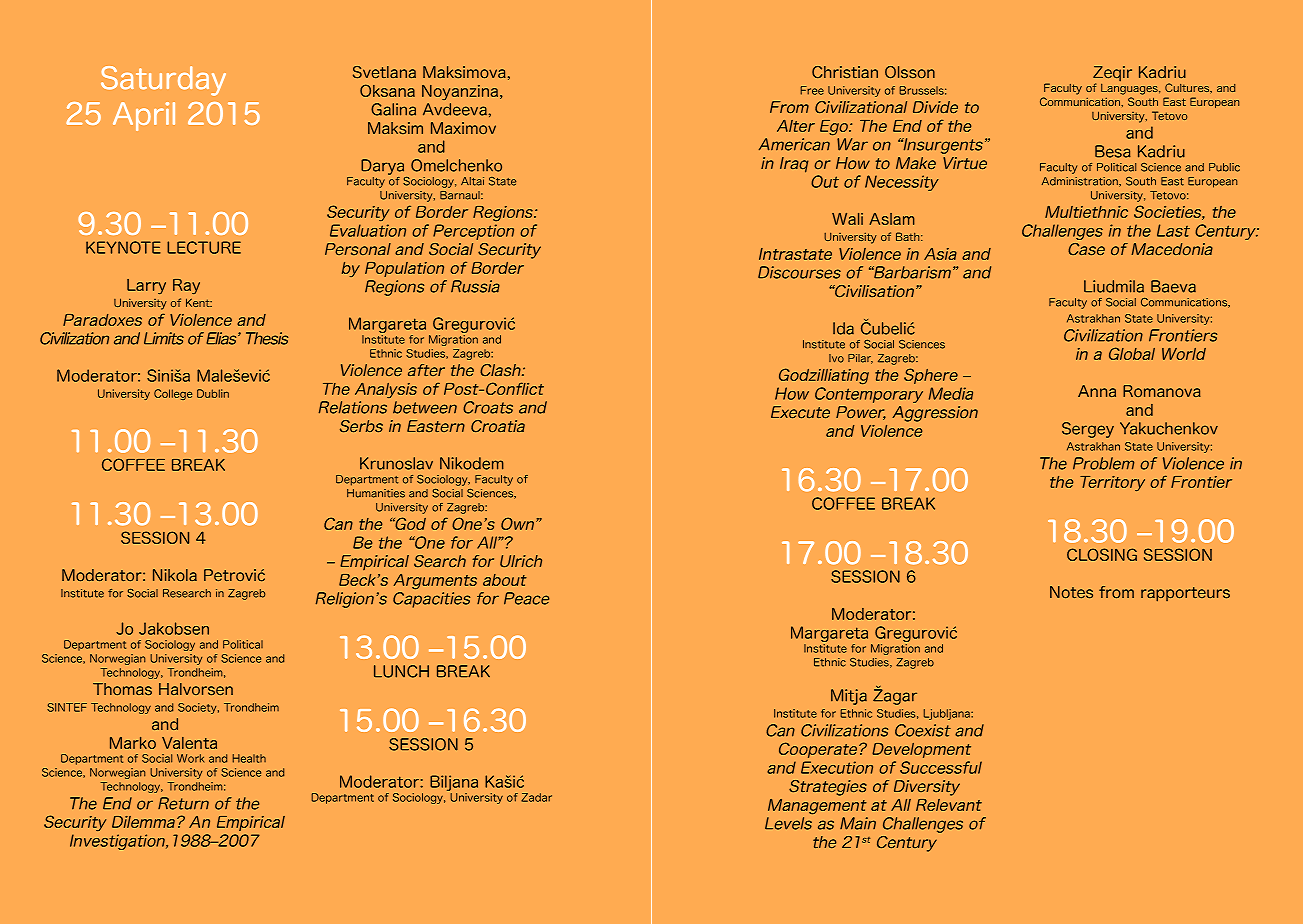 The image size is (1303, 924). I want to click on Anna, so click(1097, 391).
